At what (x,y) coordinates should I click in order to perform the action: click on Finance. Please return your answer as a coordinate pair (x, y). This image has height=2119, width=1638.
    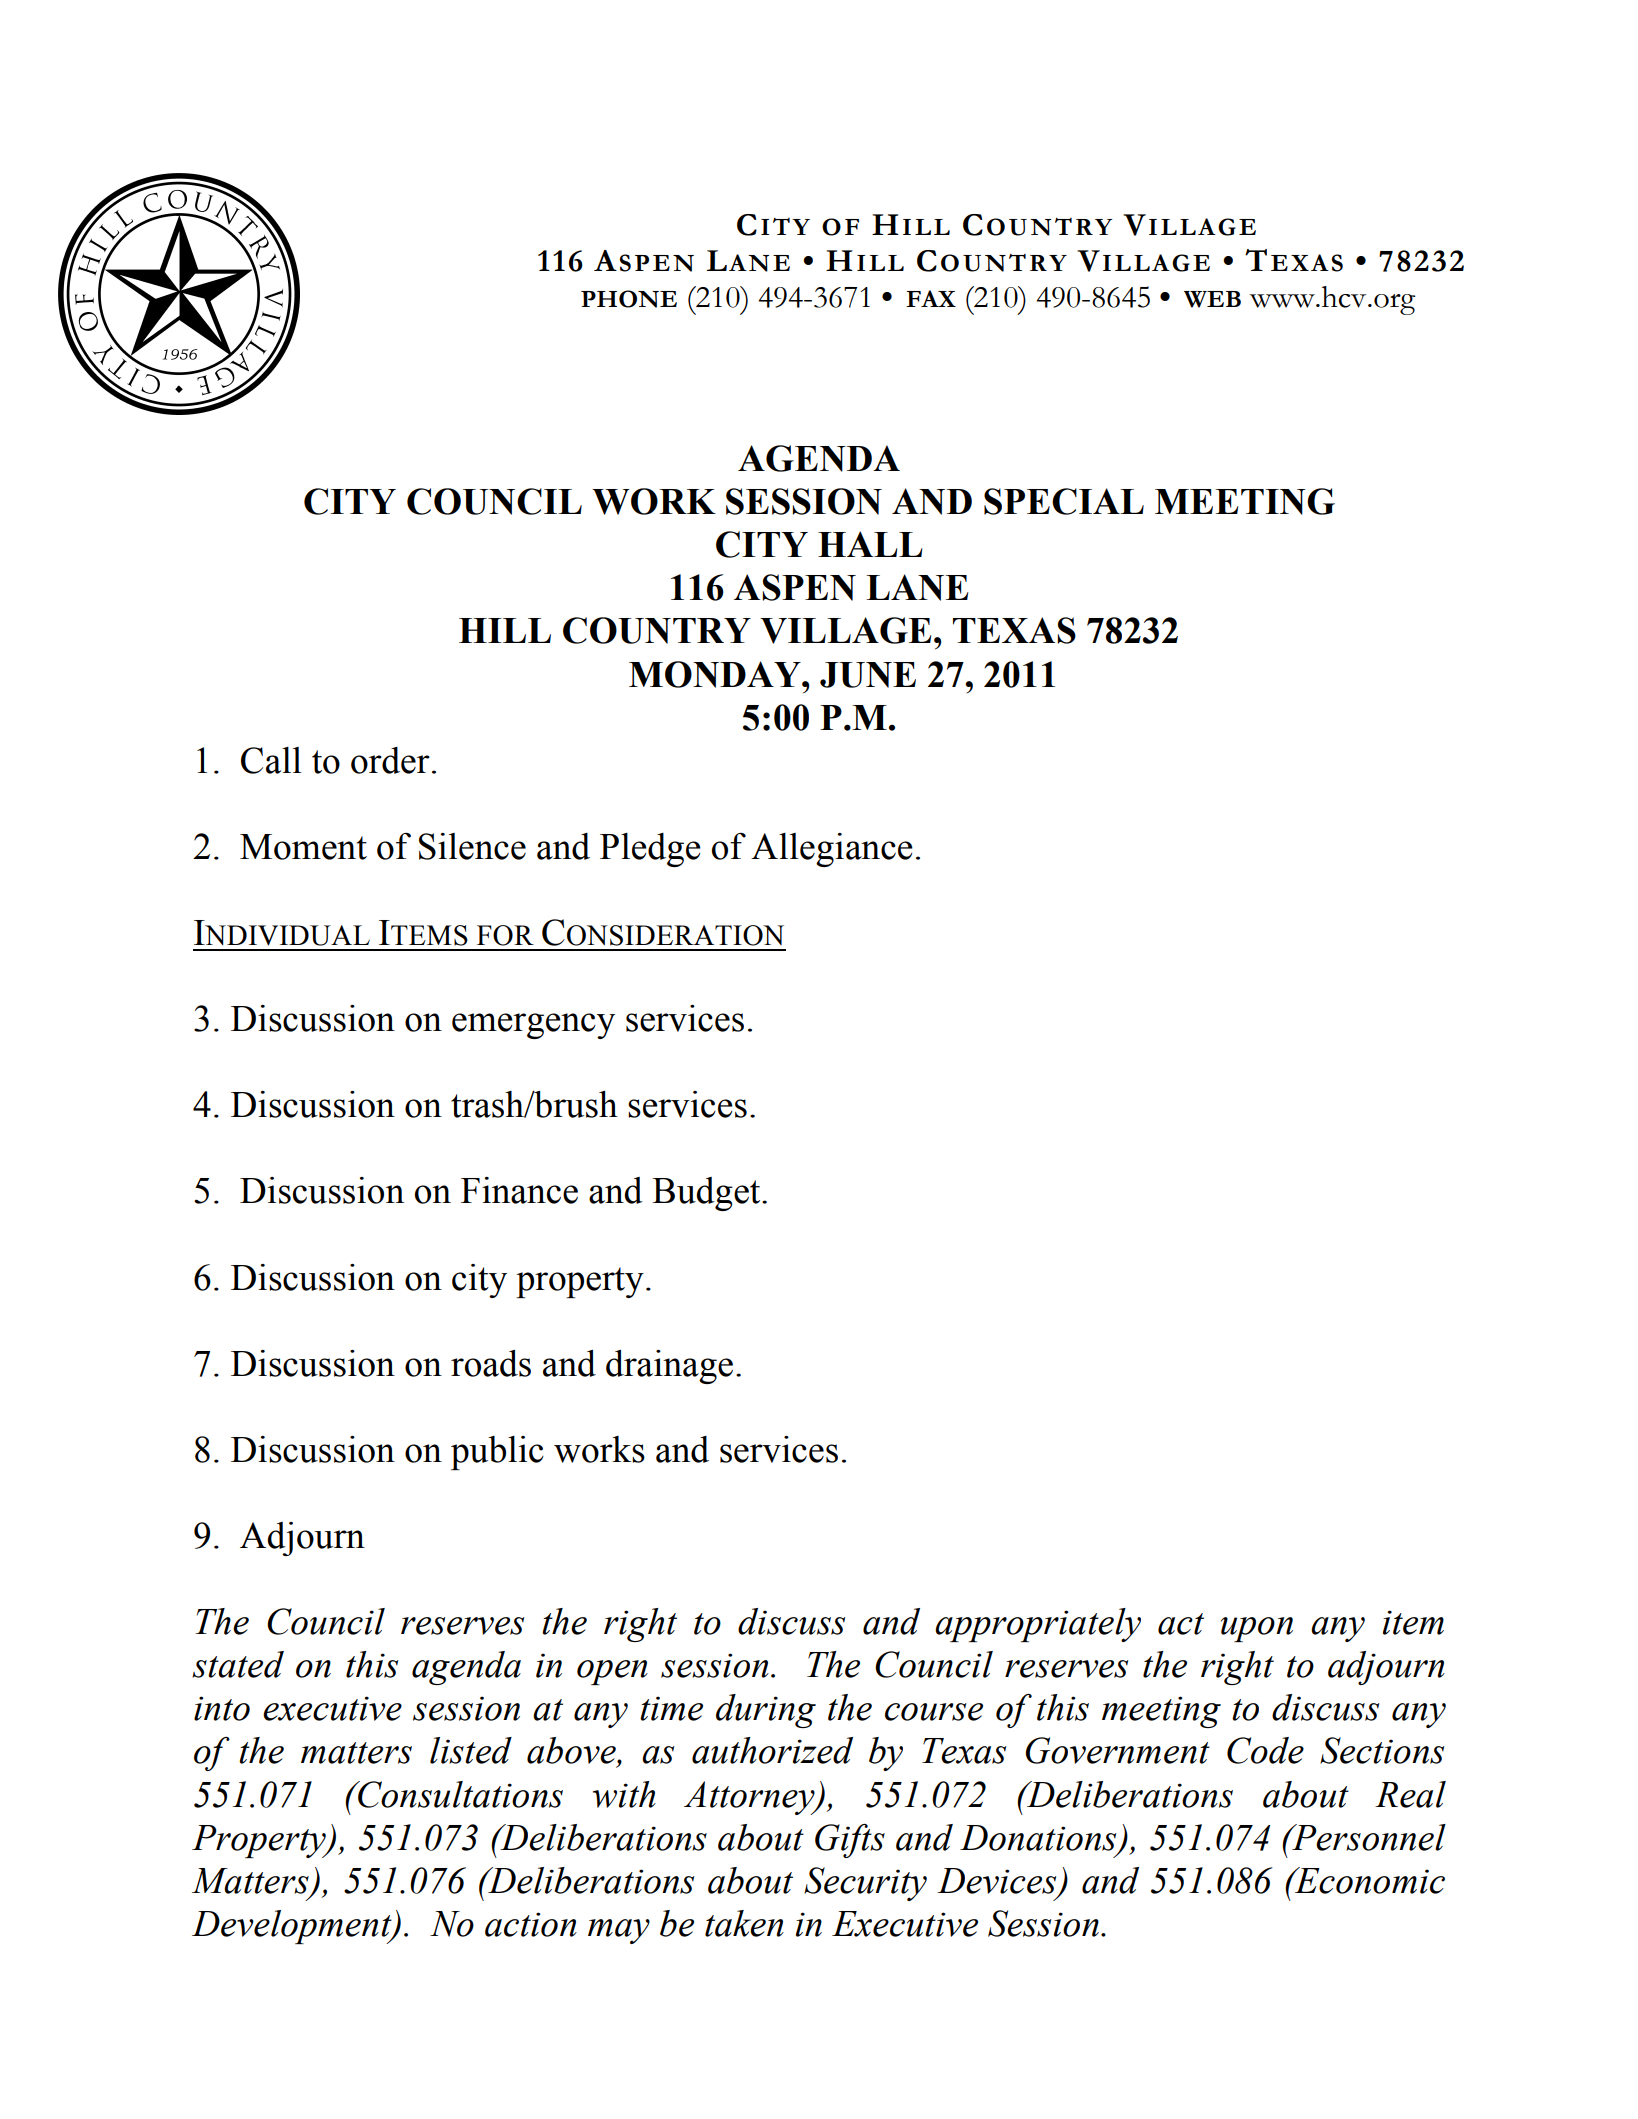
    Looking at the image, I should click on (519, 1190).
